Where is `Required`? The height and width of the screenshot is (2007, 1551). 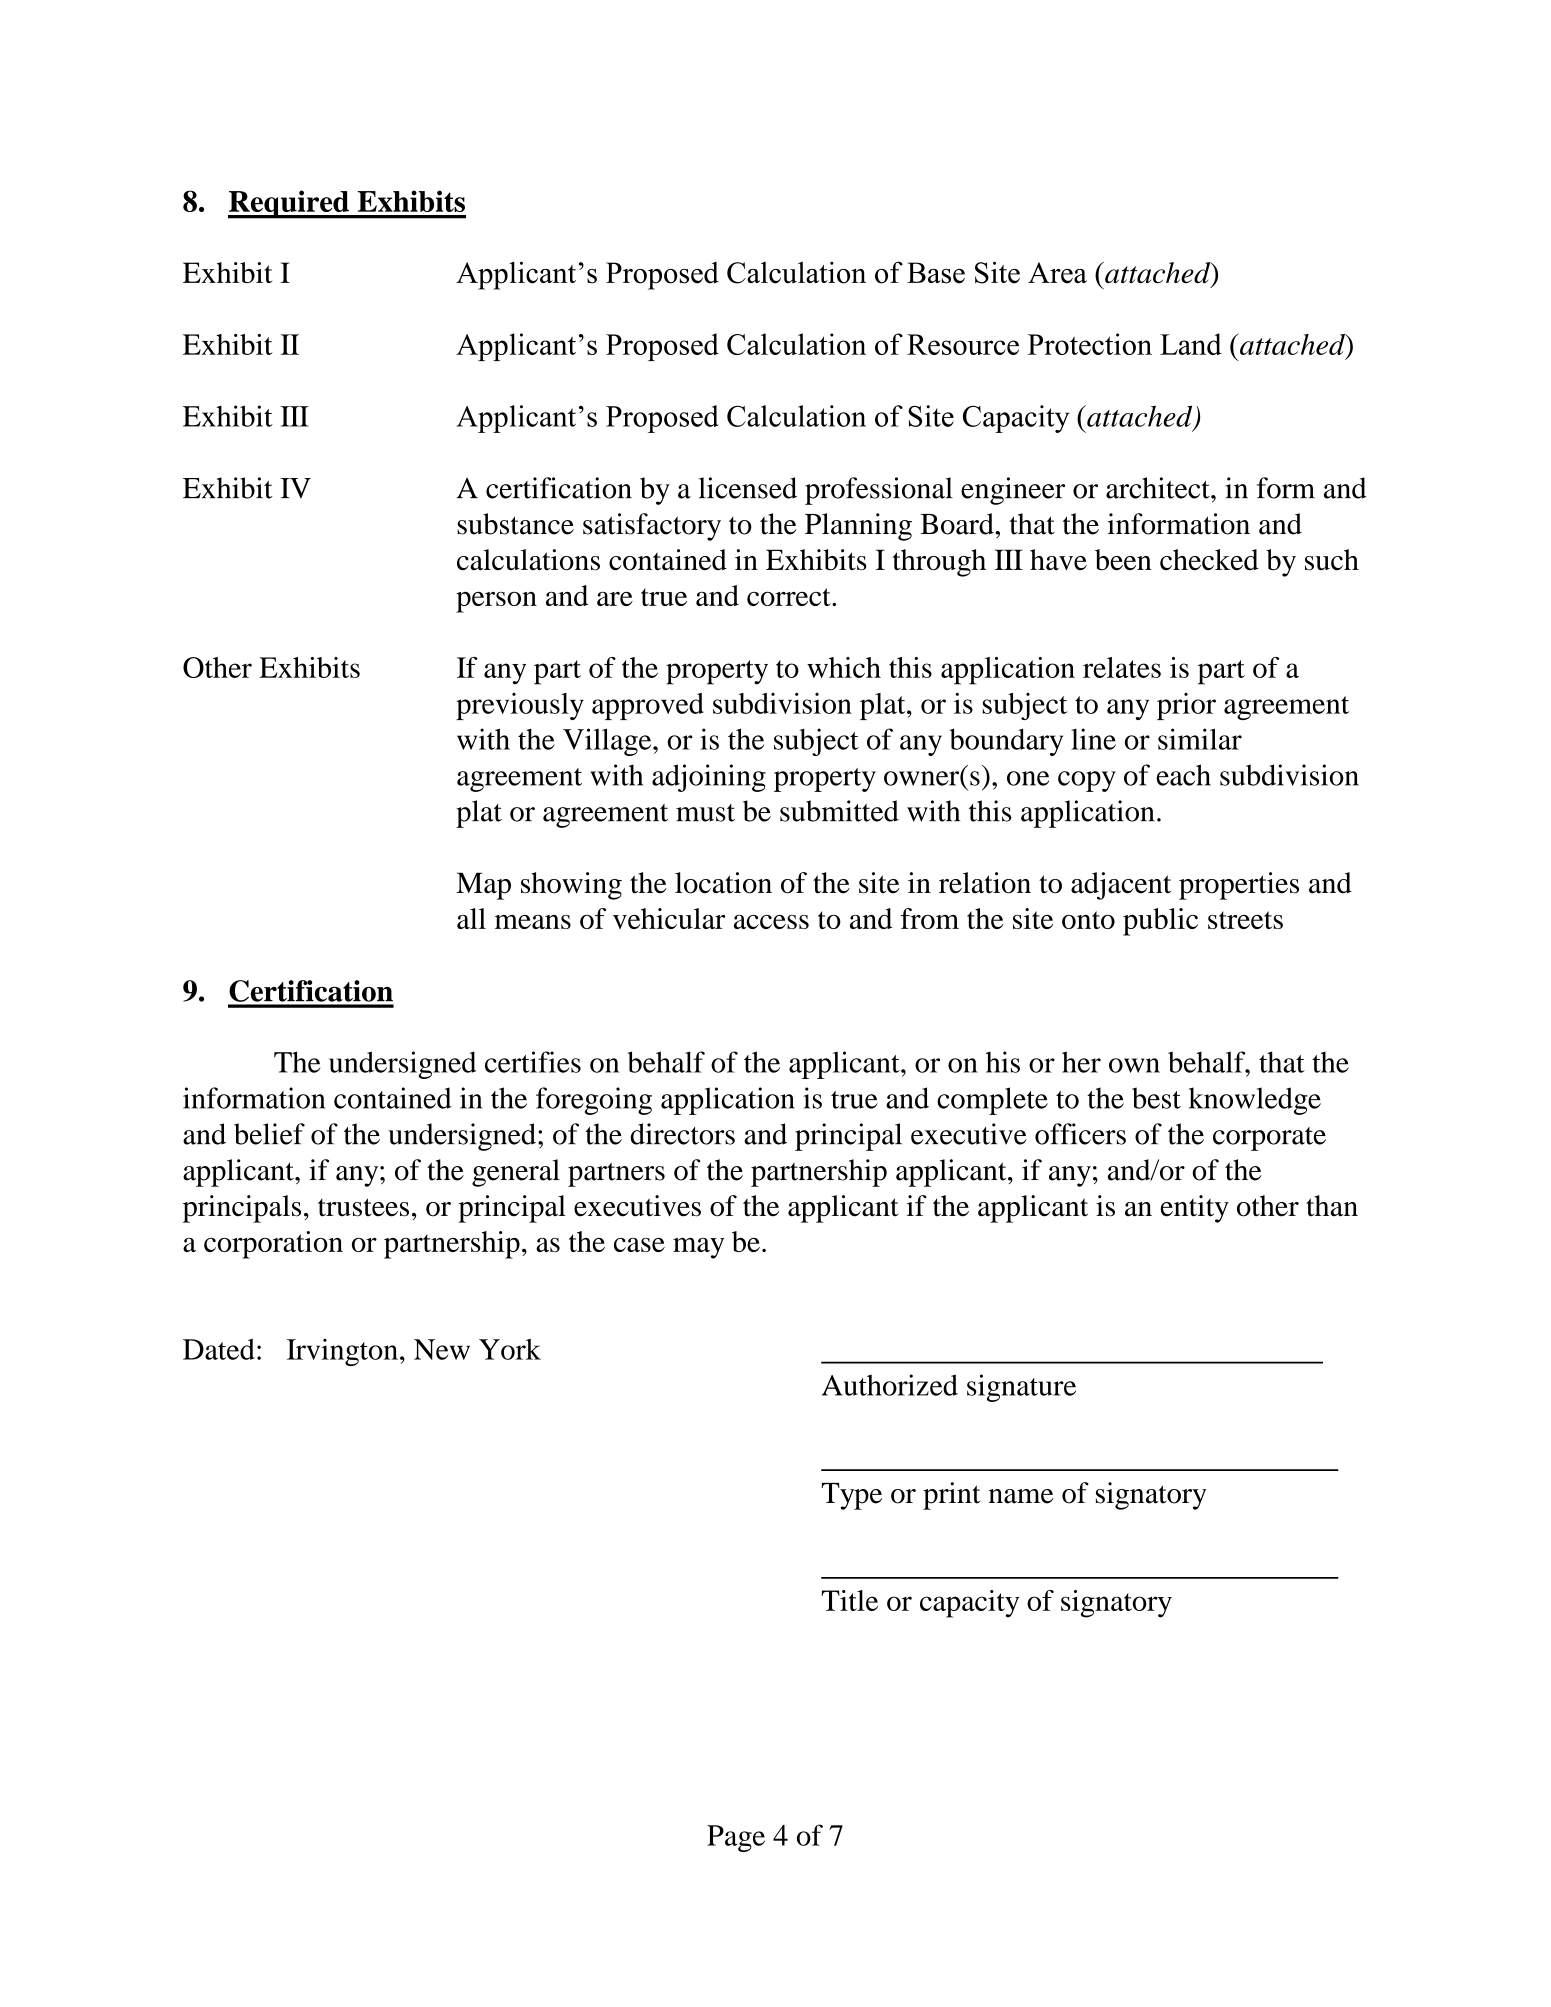
Required is located at coordinates (289, 204).
